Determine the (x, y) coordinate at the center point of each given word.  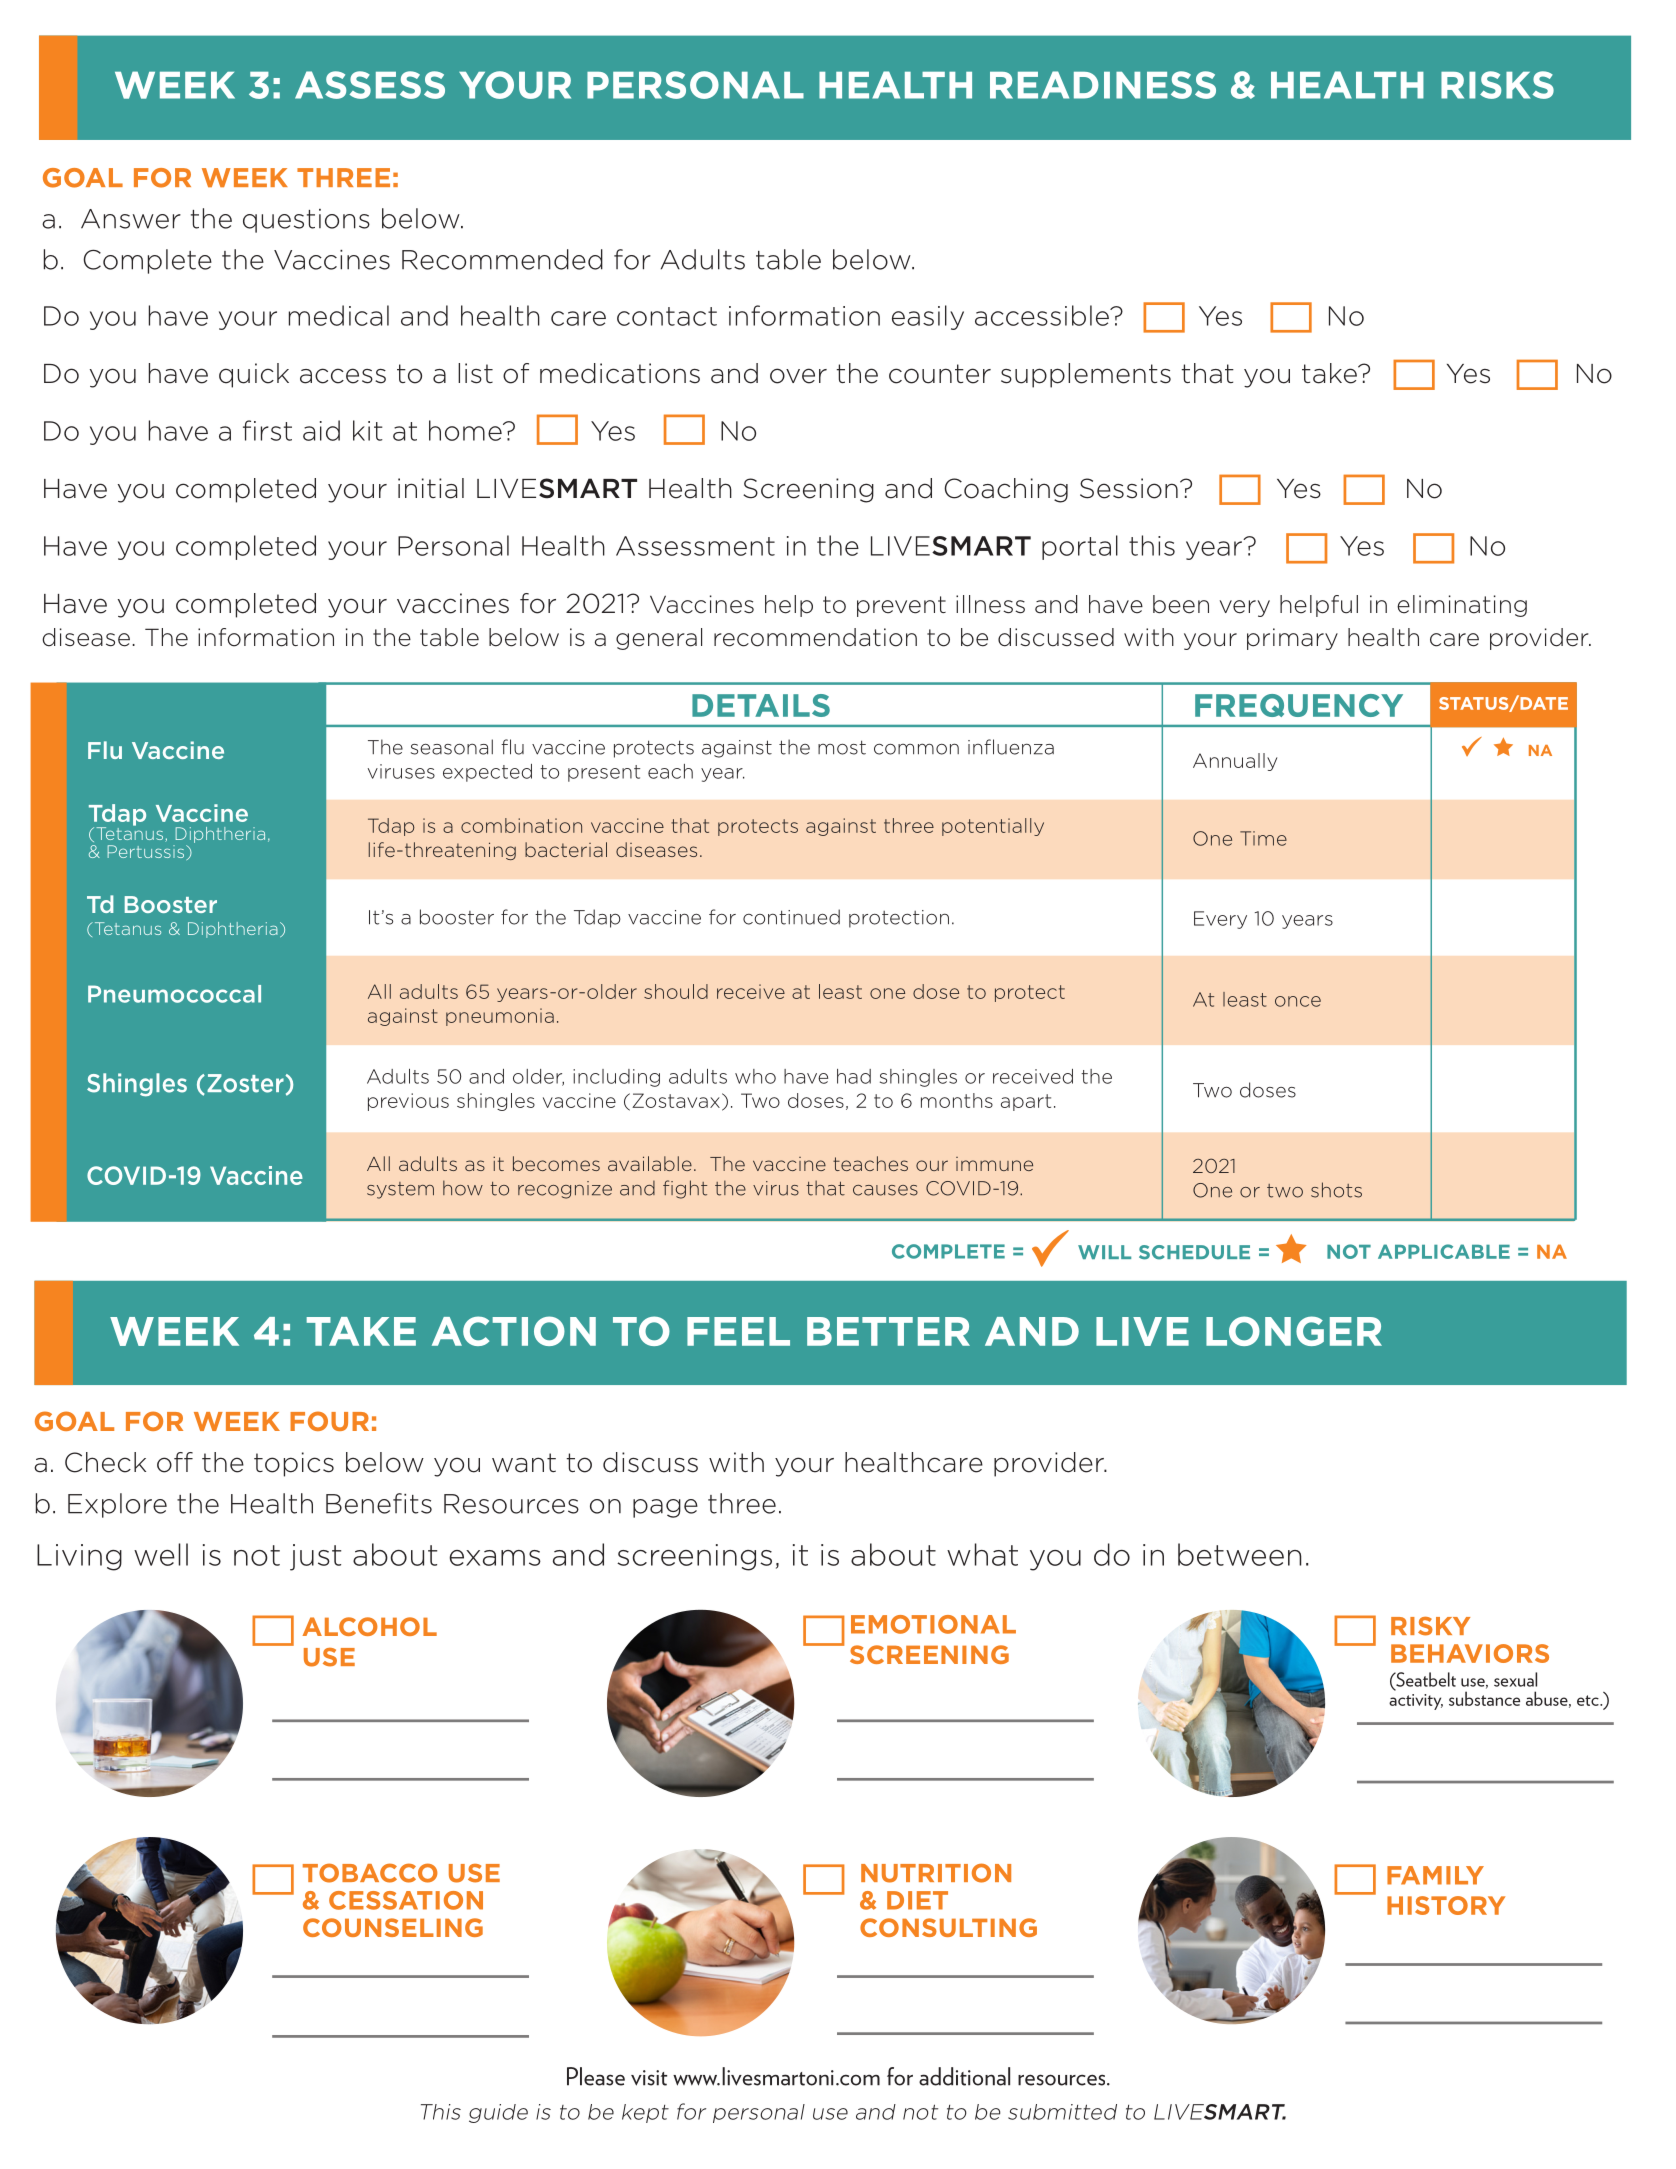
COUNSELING (393, 1927)
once (1298, 1001)
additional (964, 2076)
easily (928, 317)
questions (306, 221)
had (854, 1076)
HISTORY (1446, 1905)
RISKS (1497, 85)
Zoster (246, 1083)
